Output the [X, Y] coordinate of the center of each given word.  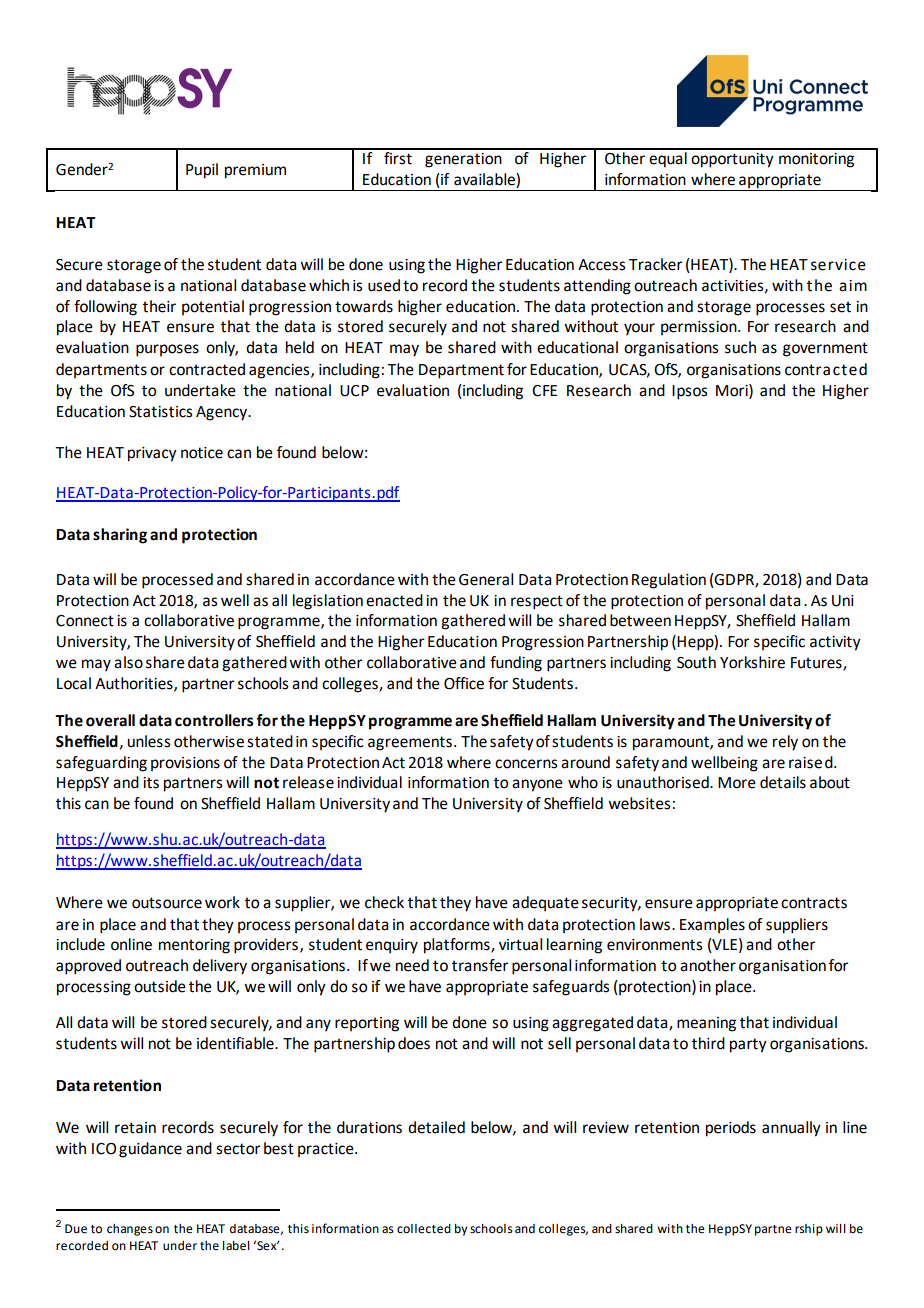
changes [130, 1230]
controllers [214, 720]
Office [464, 683]
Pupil [202, 171]
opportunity [732, 160]
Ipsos [689, 392]
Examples [712, 925]
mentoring [194, 946]
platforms [458, 946]
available [485, 180]
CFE [544, 391]
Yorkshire [752, 662]
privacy [152, 454]
